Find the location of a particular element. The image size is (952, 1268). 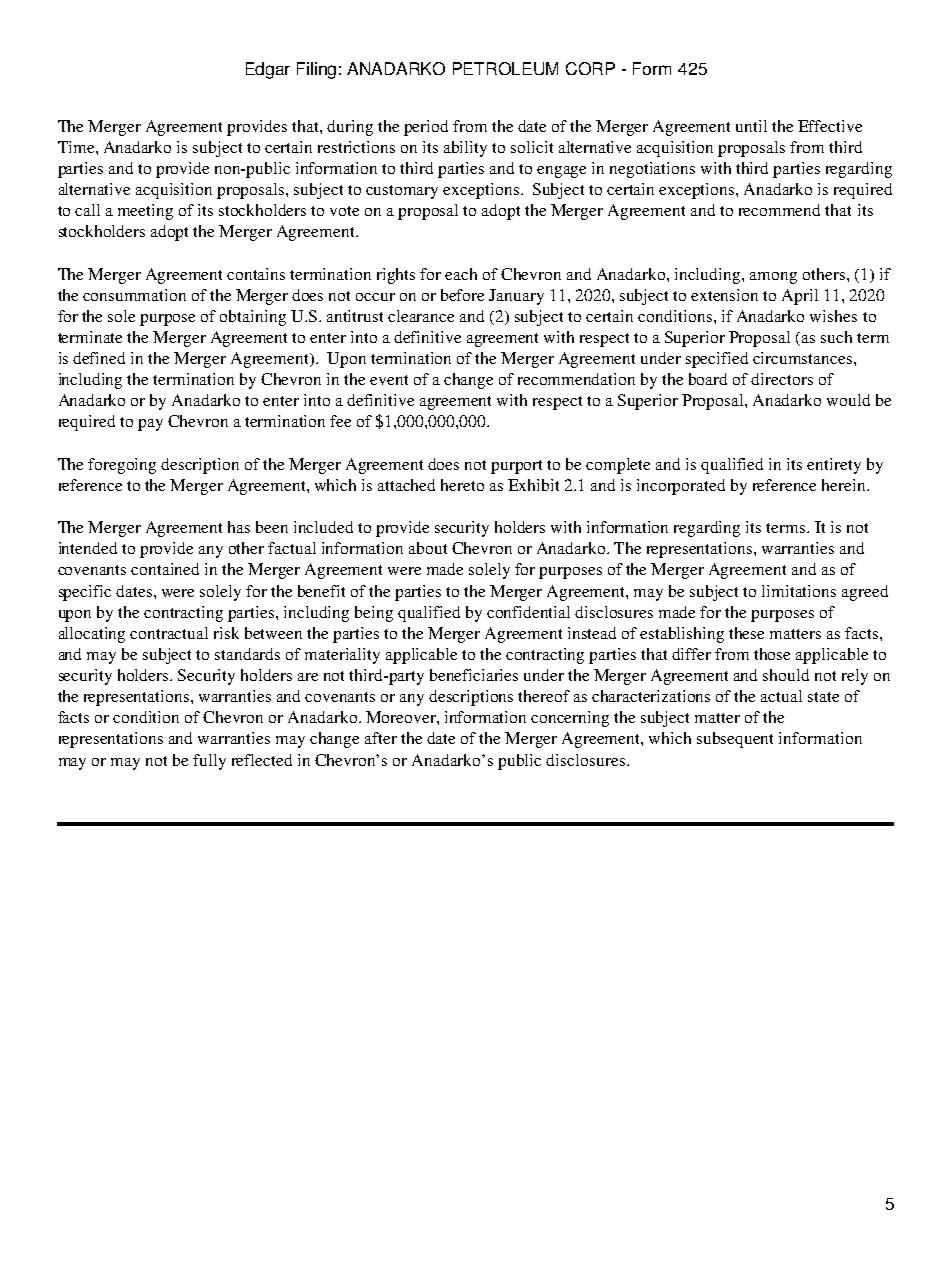

subsequent is located at coordinates (735, 740).
